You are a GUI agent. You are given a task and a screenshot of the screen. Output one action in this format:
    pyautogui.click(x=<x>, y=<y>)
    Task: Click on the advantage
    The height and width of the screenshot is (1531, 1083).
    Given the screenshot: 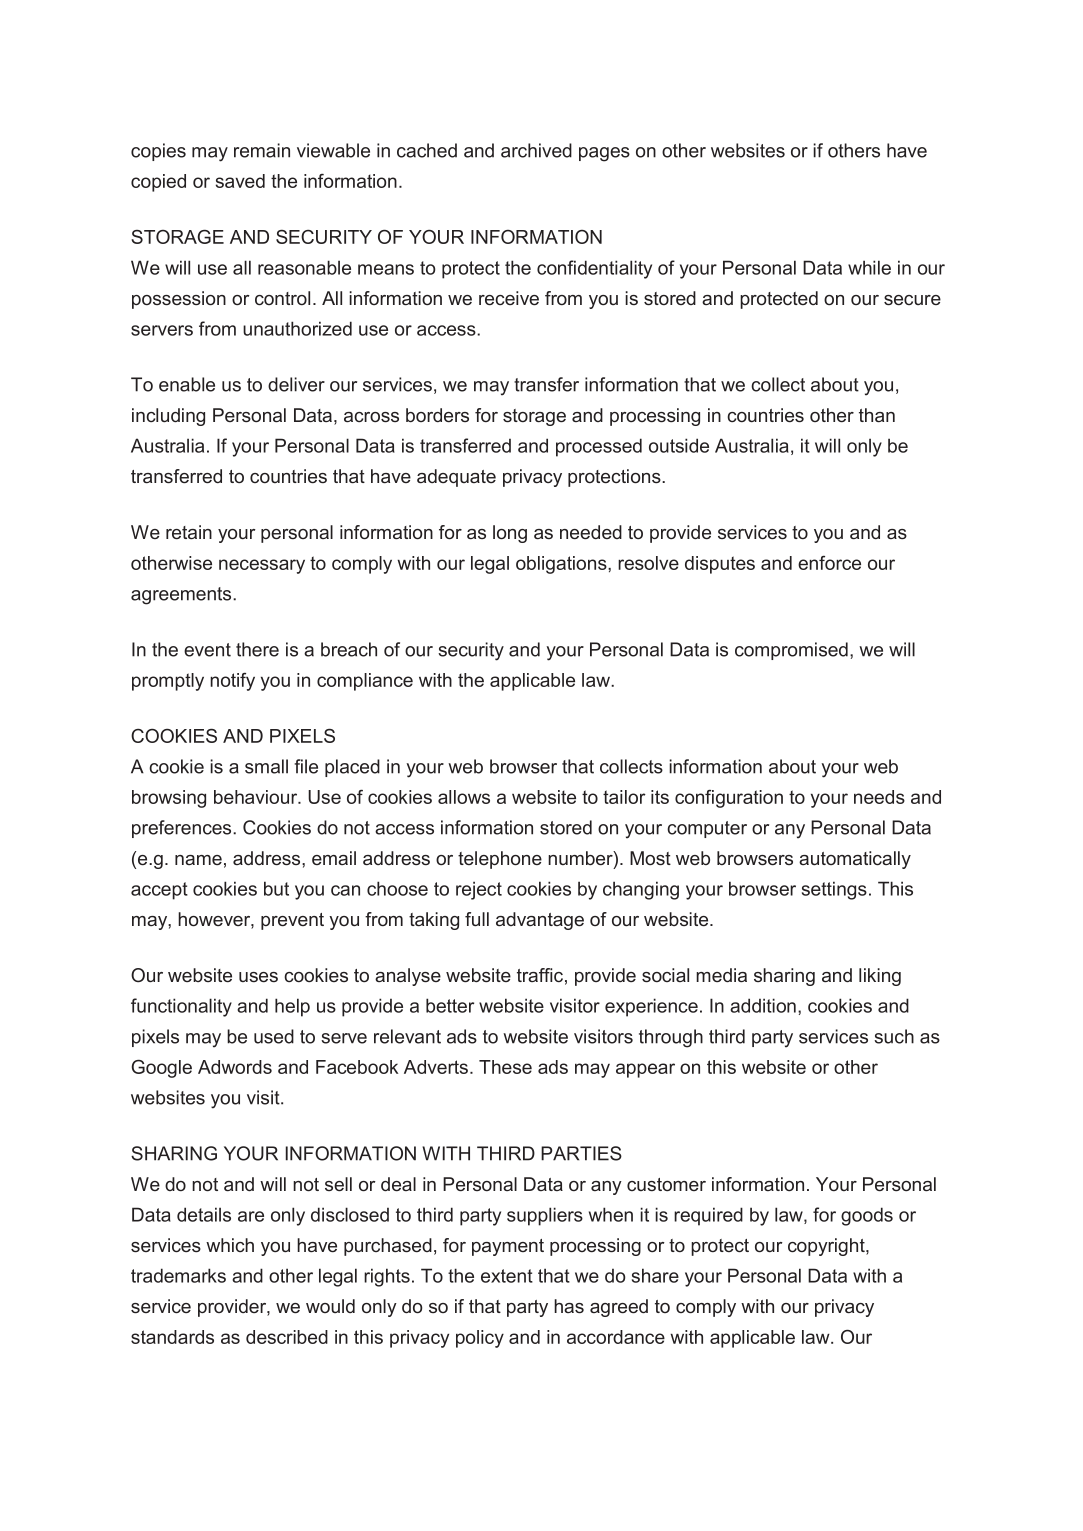 What is the action you would take?
    pyautogui.click(x=540, y=921)
